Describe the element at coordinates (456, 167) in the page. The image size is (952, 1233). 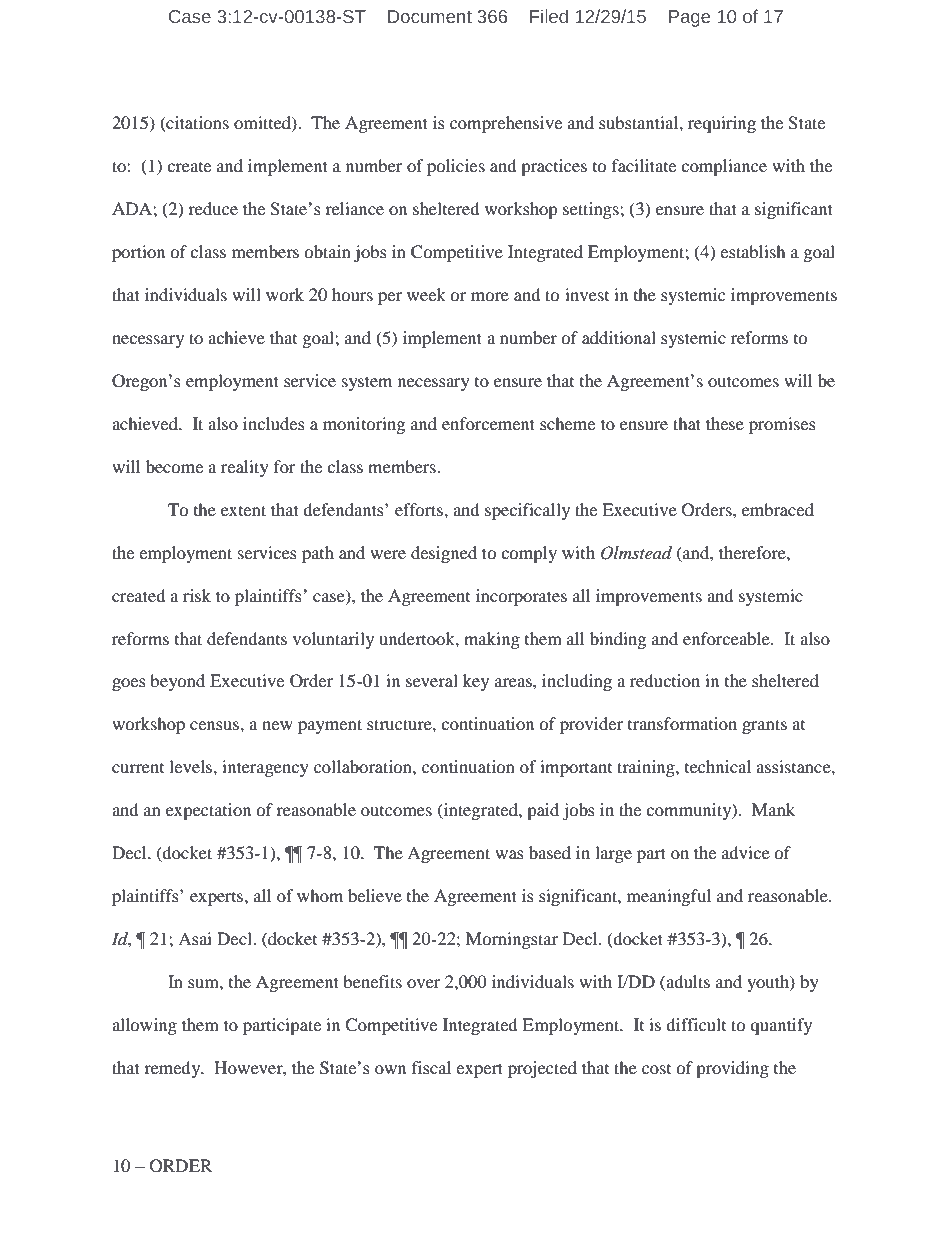
I see `policies` at that location.
